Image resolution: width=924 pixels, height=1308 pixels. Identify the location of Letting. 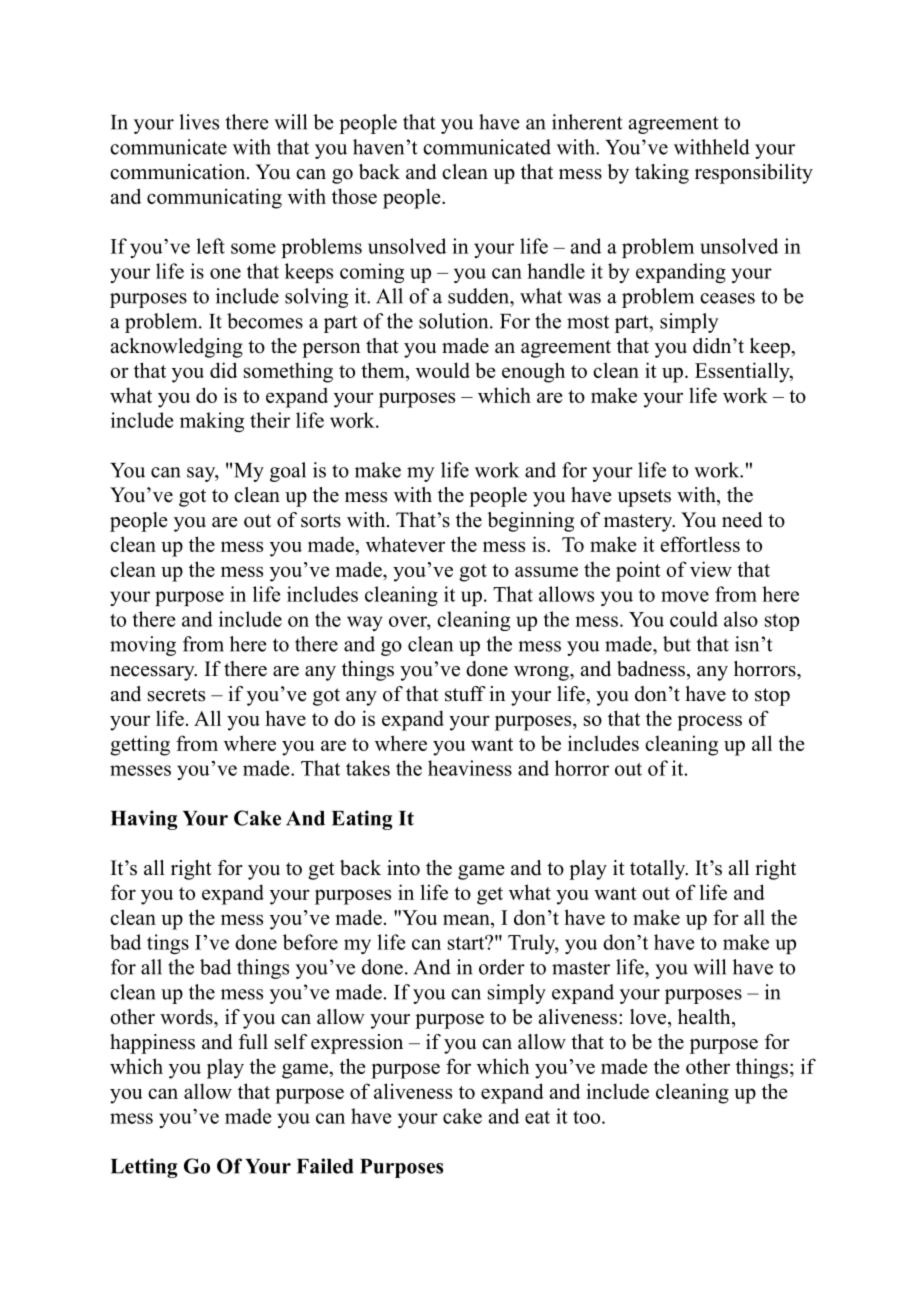
(144, 1168).
